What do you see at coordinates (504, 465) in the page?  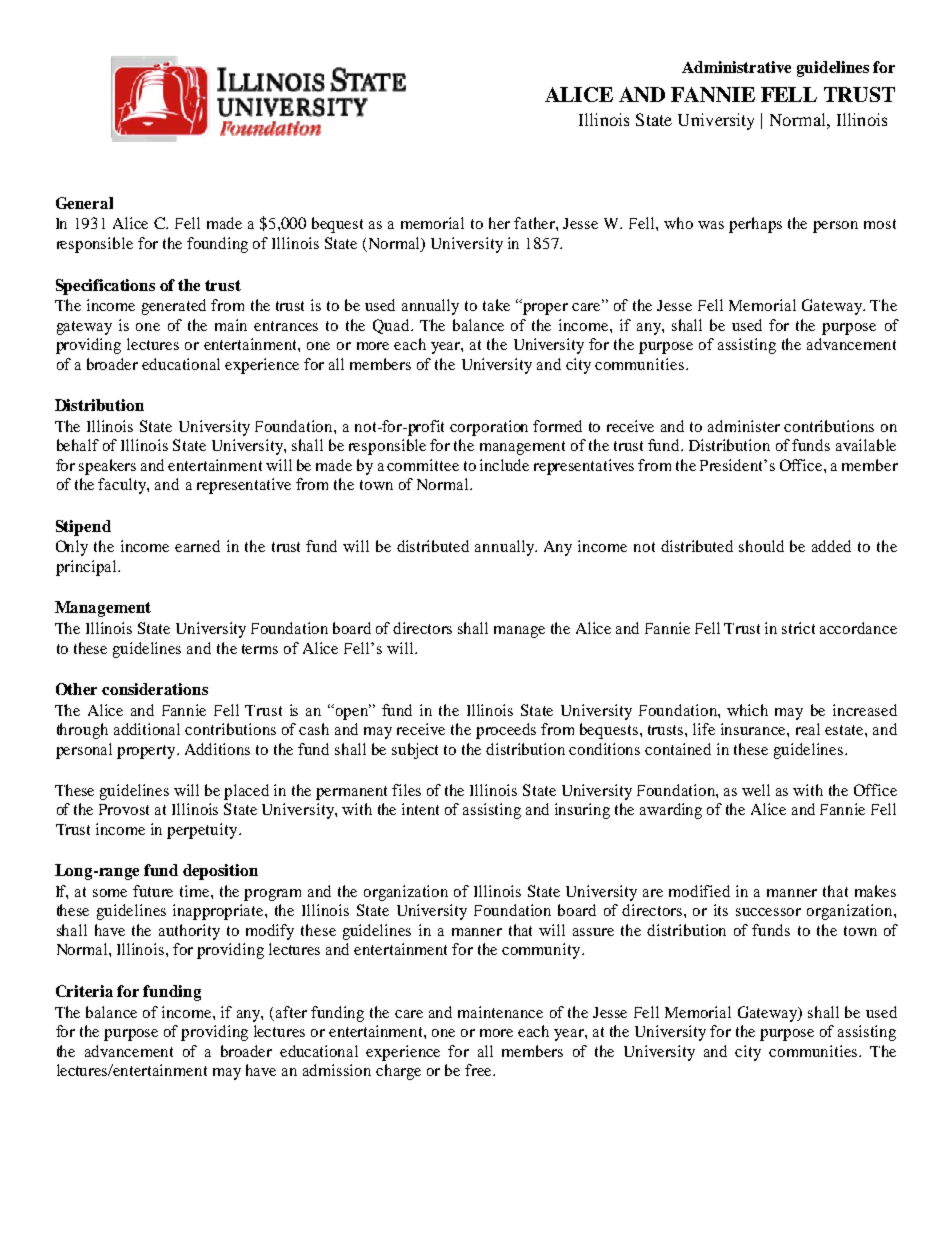 I see `include` at bounding box center [504, 465].
